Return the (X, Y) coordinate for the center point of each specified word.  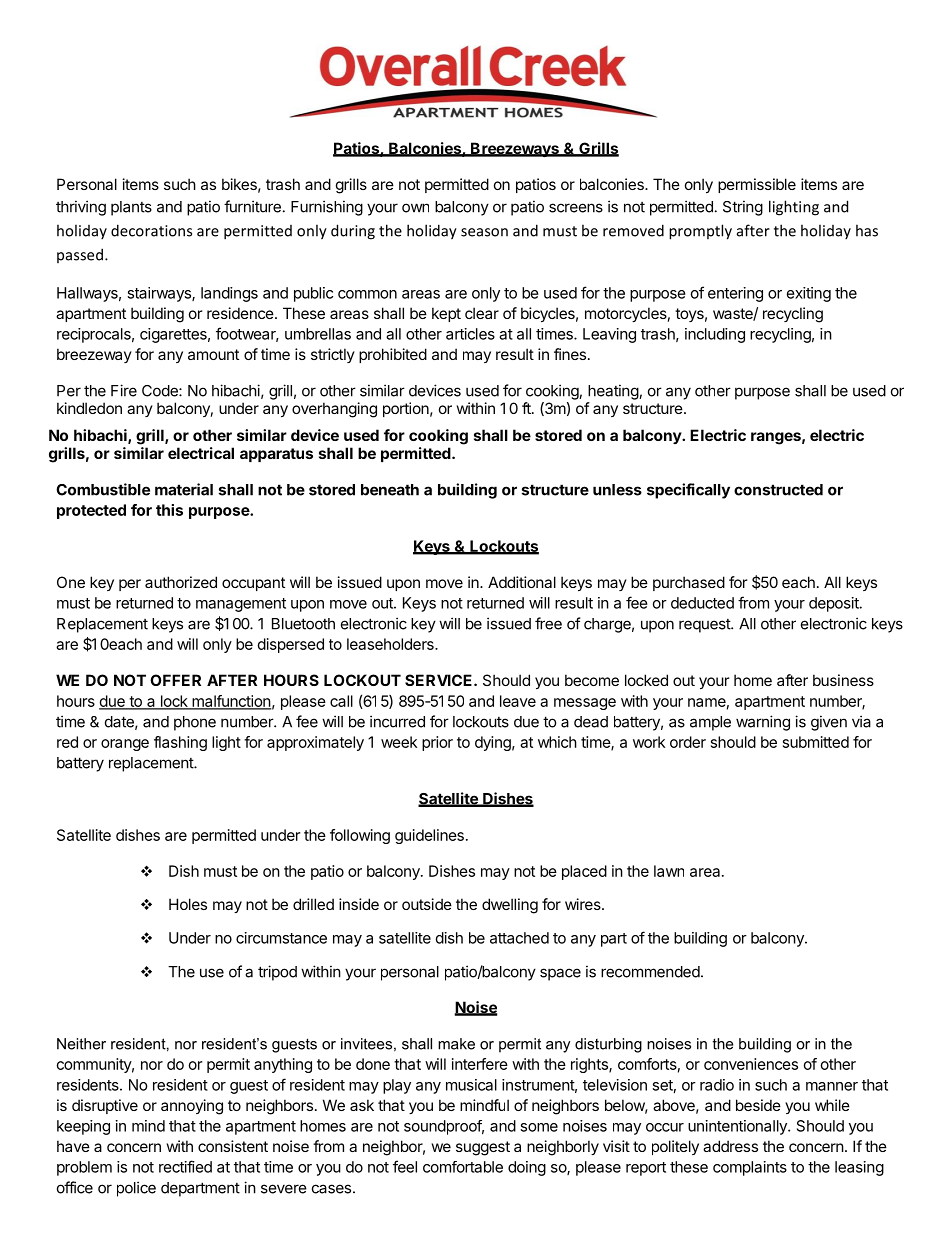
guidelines (429, 836)
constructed (778, 490)
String (743, 208)
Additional (522, 582)
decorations (151, 230)
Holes (188, 904)
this (169, 510)
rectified (185, 1166)
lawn (669, 871)
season (484, 232)
